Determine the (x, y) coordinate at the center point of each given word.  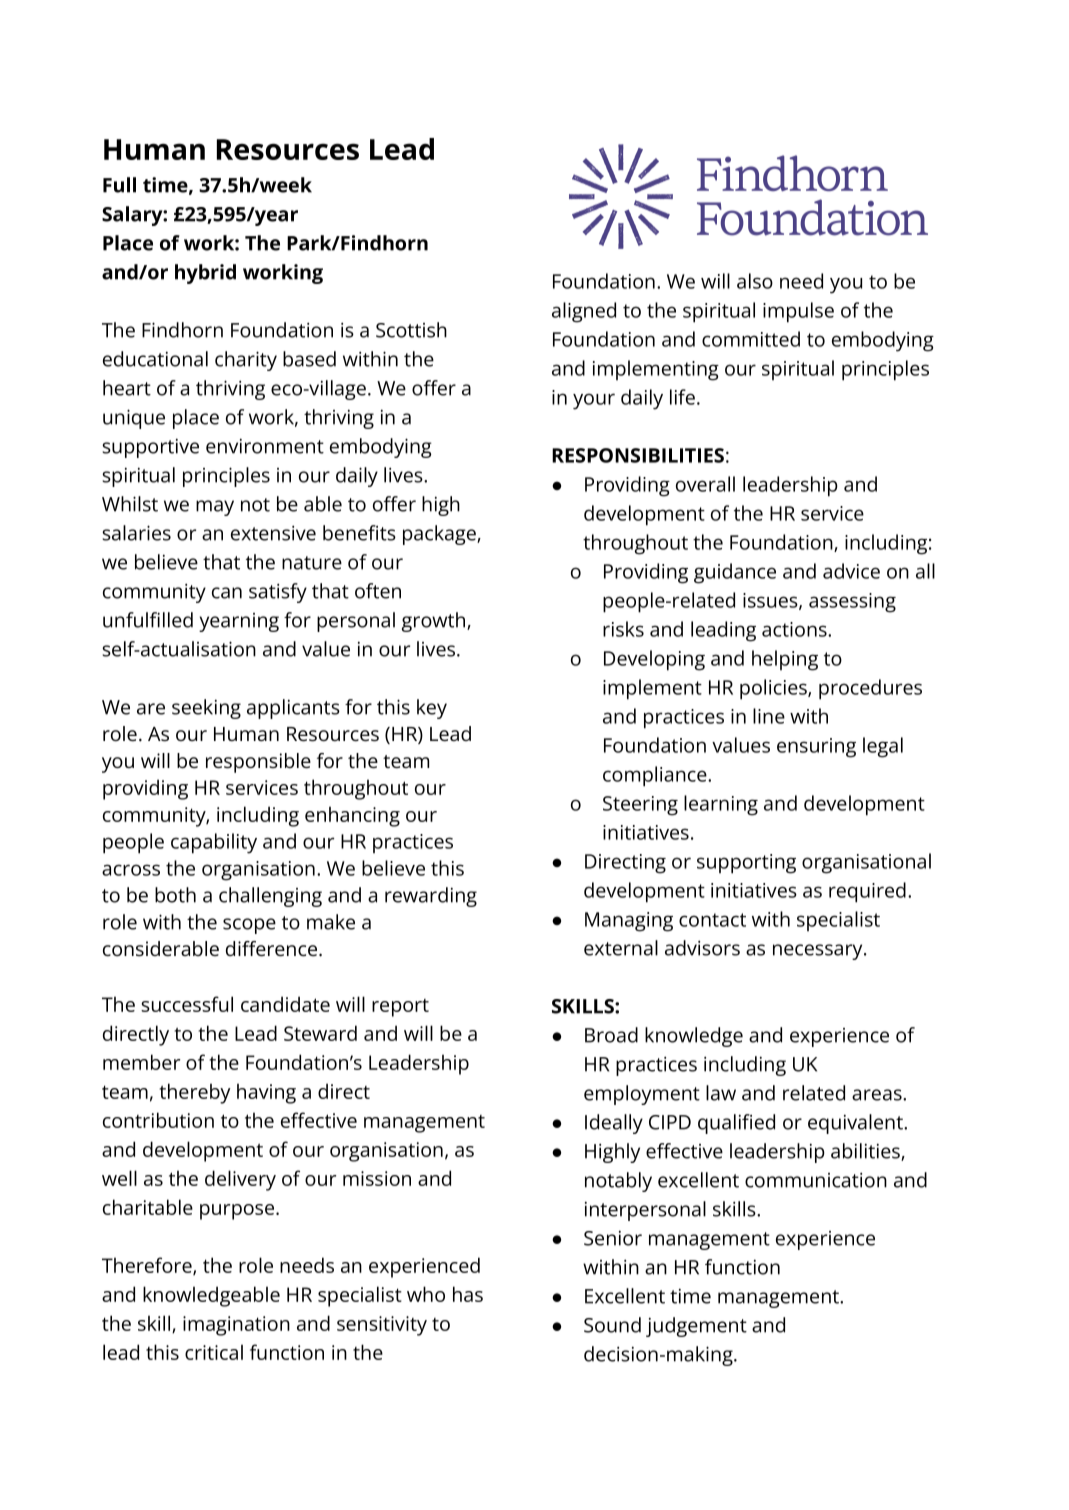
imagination (236, 1326)
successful (187, 1004)
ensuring (816, 748)
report (400, 1008)
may (215, 508)
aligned (584, 312)
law (721, 1093)
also (755, 281)
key (432, 709)
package (440, 535)
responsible (258, 763)
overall (705, 484)
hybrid (205, 274)
